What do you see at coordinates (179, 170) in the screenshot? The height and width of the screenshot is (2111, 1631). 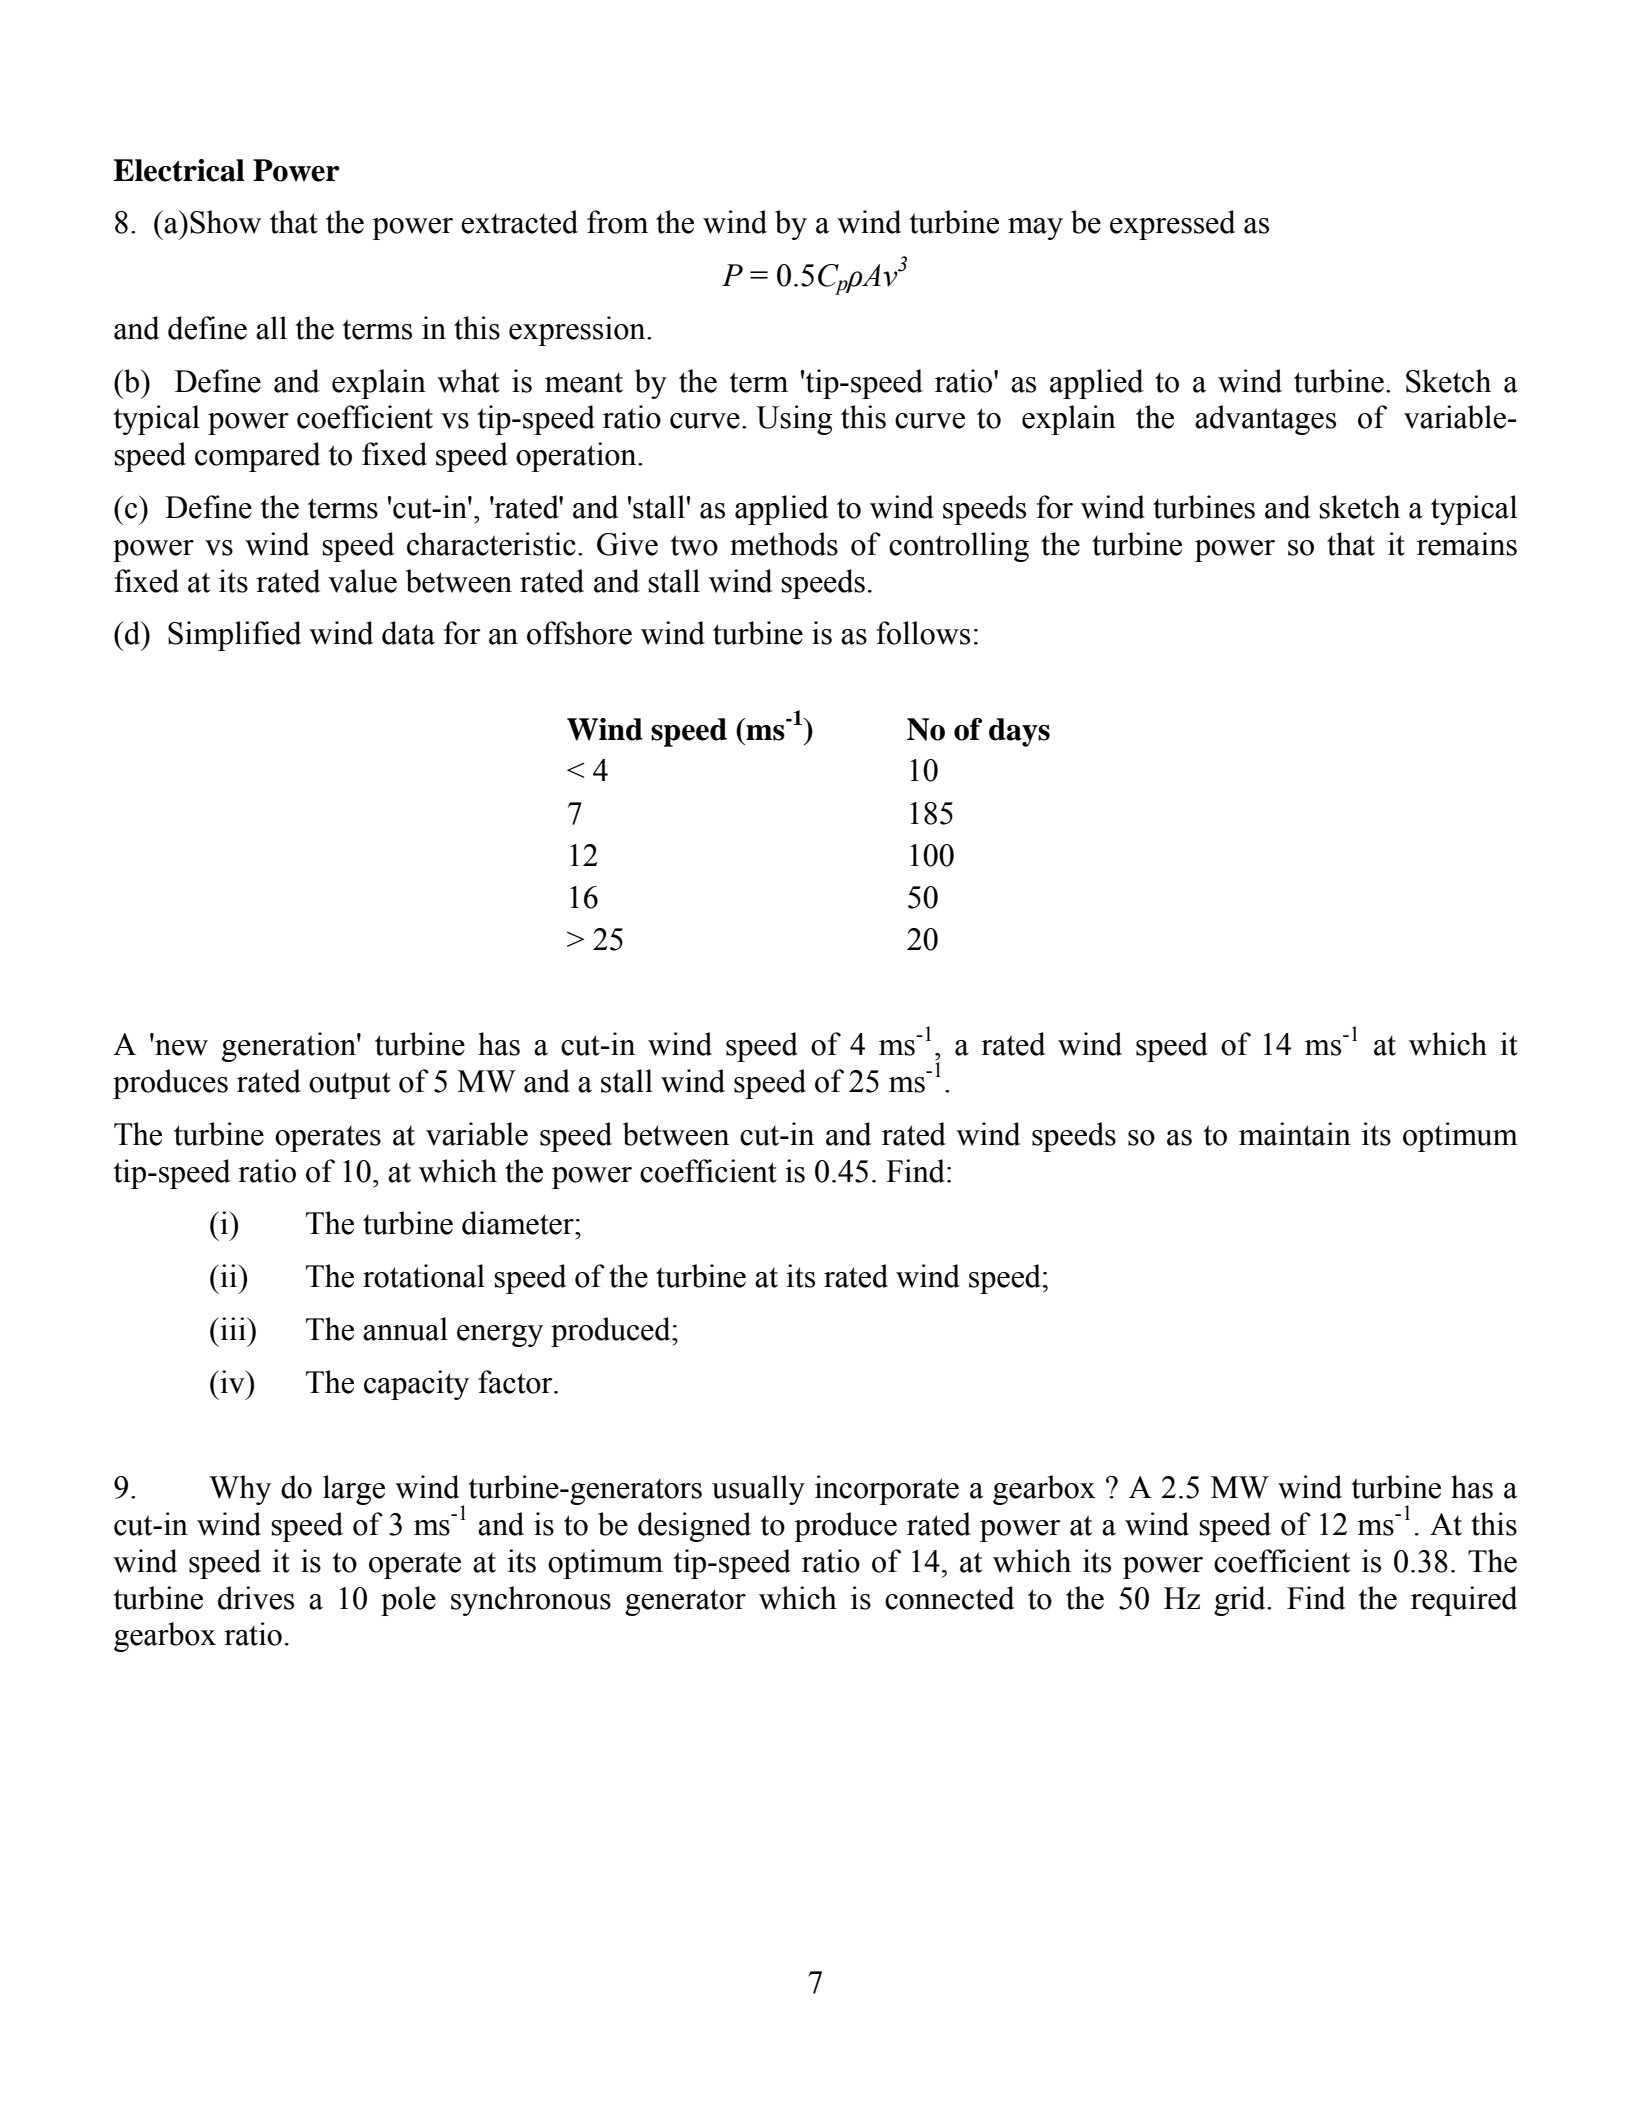 I see `Electrical` at bounding box center [179, 170].
